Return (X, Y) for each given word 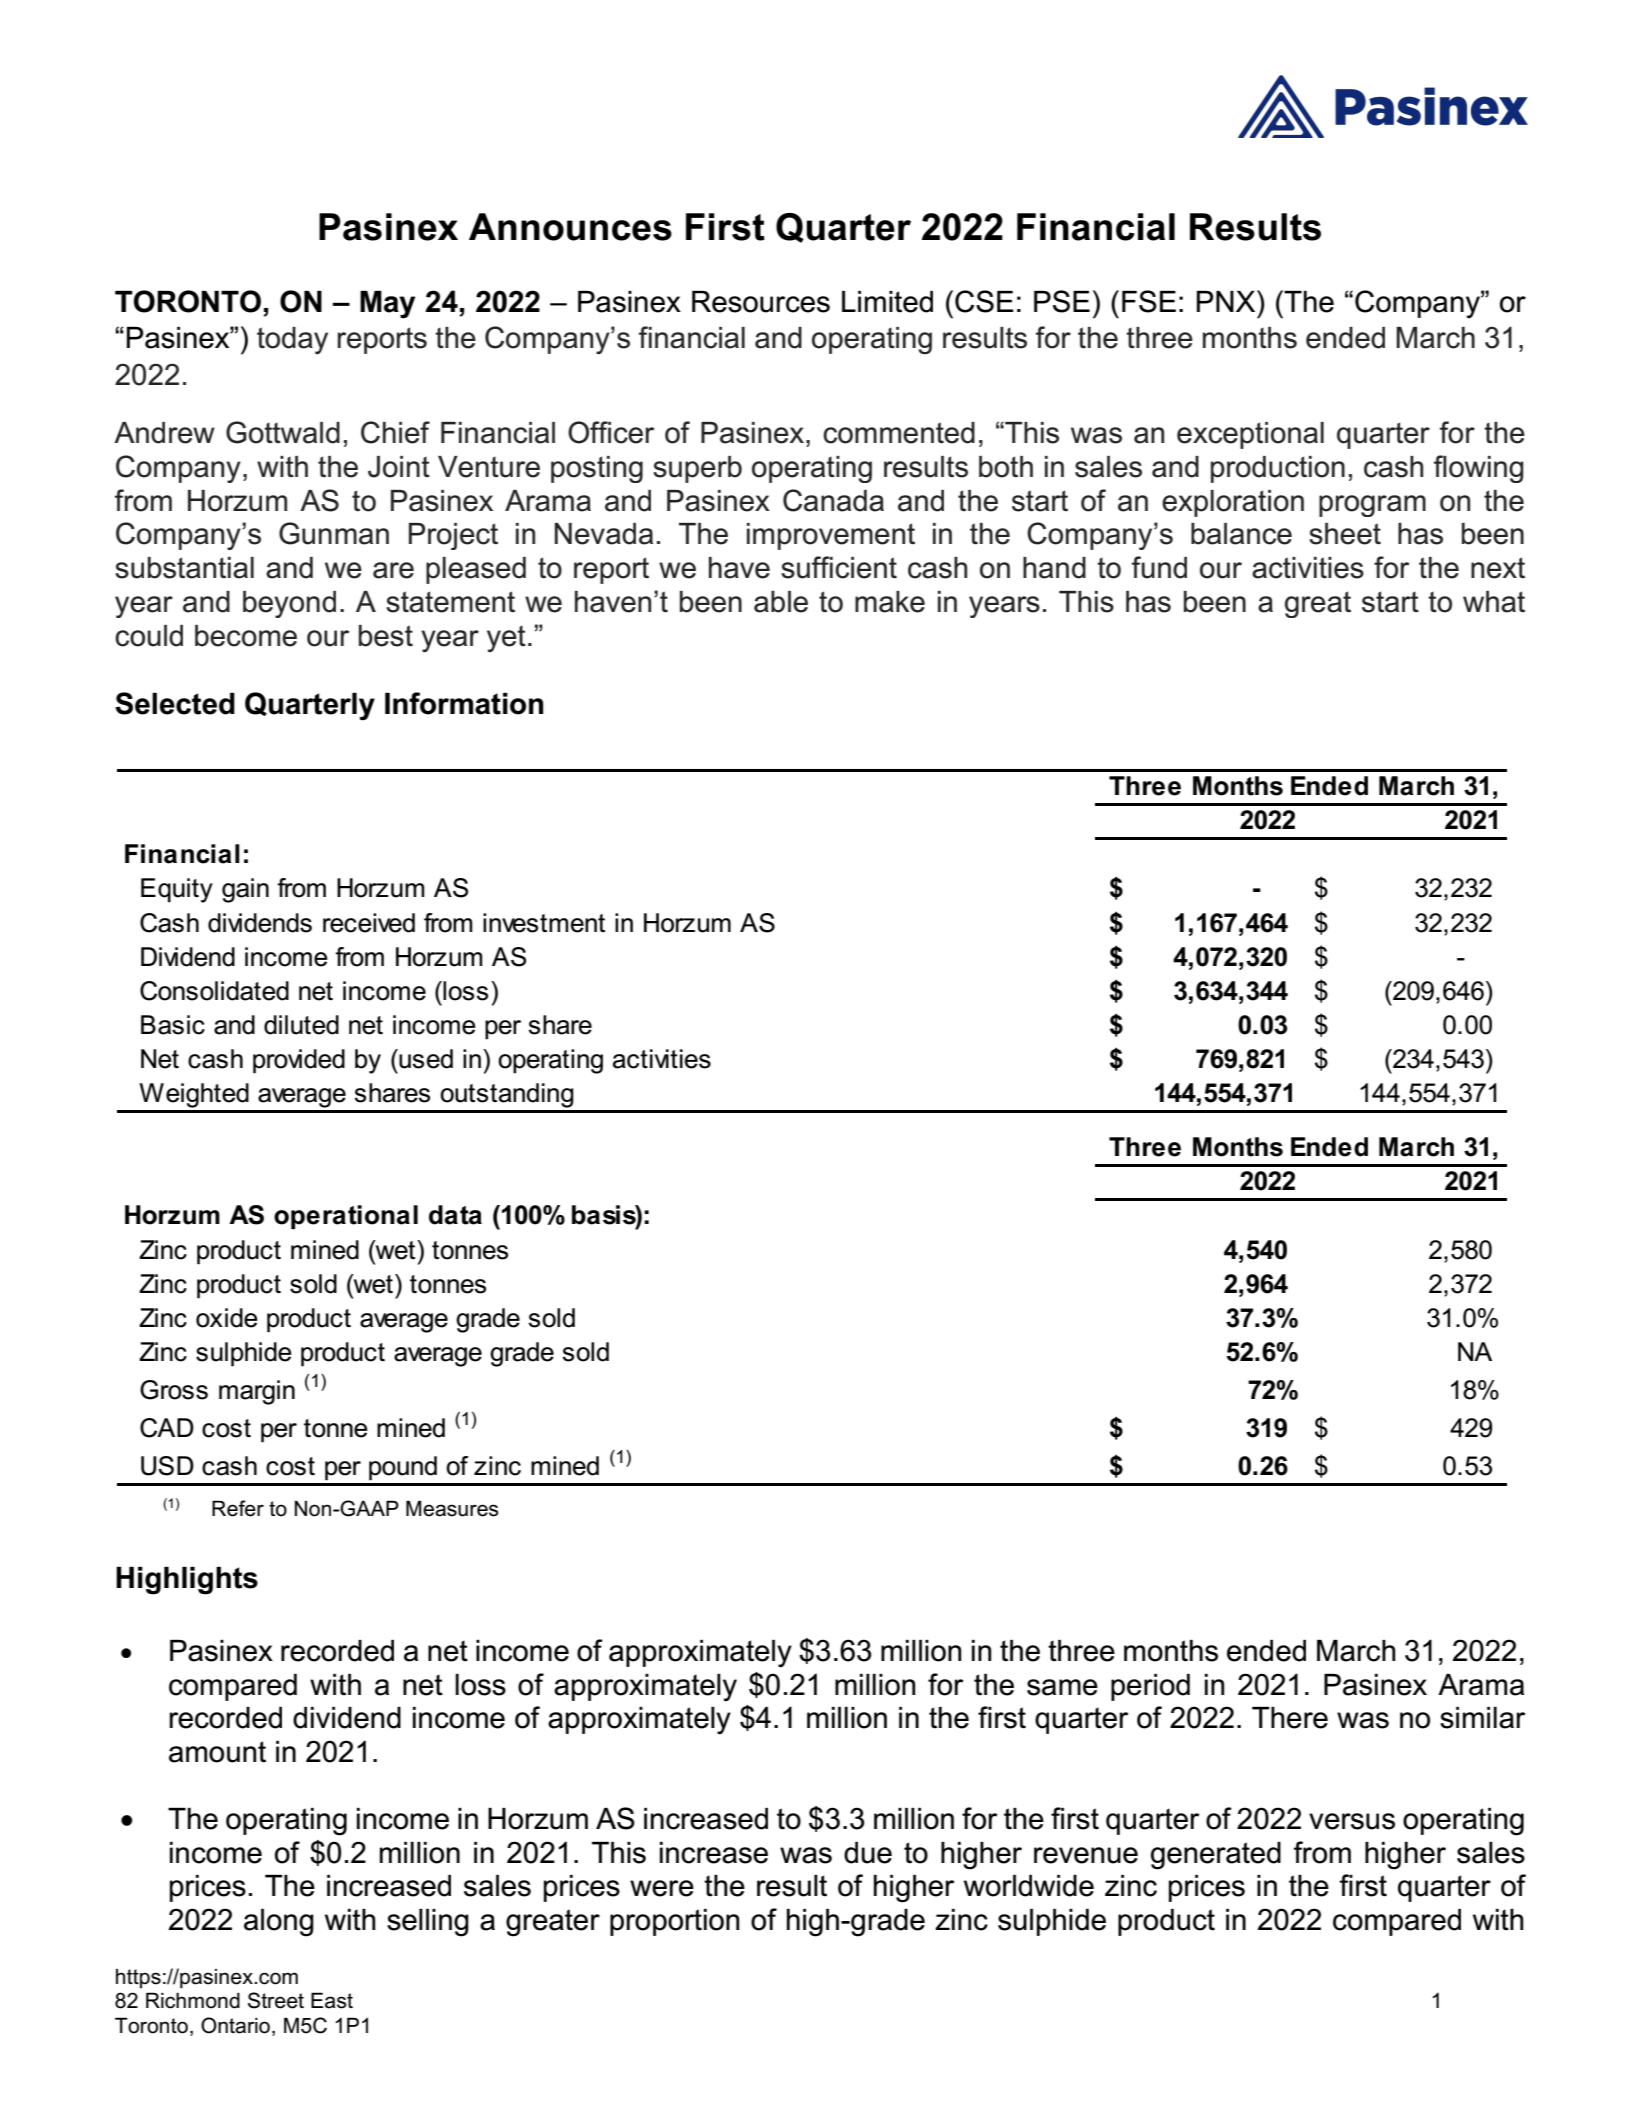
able (781, 602)
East (332, 2000)
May (387, 305)
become (246, 636)
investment (544, 923)
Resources (761, 302)
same (1062, 1687)
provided (299, 1061)
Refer (238, 1508)
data (455, 1215)
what (1494, 602)
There (1290, 1718)
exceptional (1250, 435)
